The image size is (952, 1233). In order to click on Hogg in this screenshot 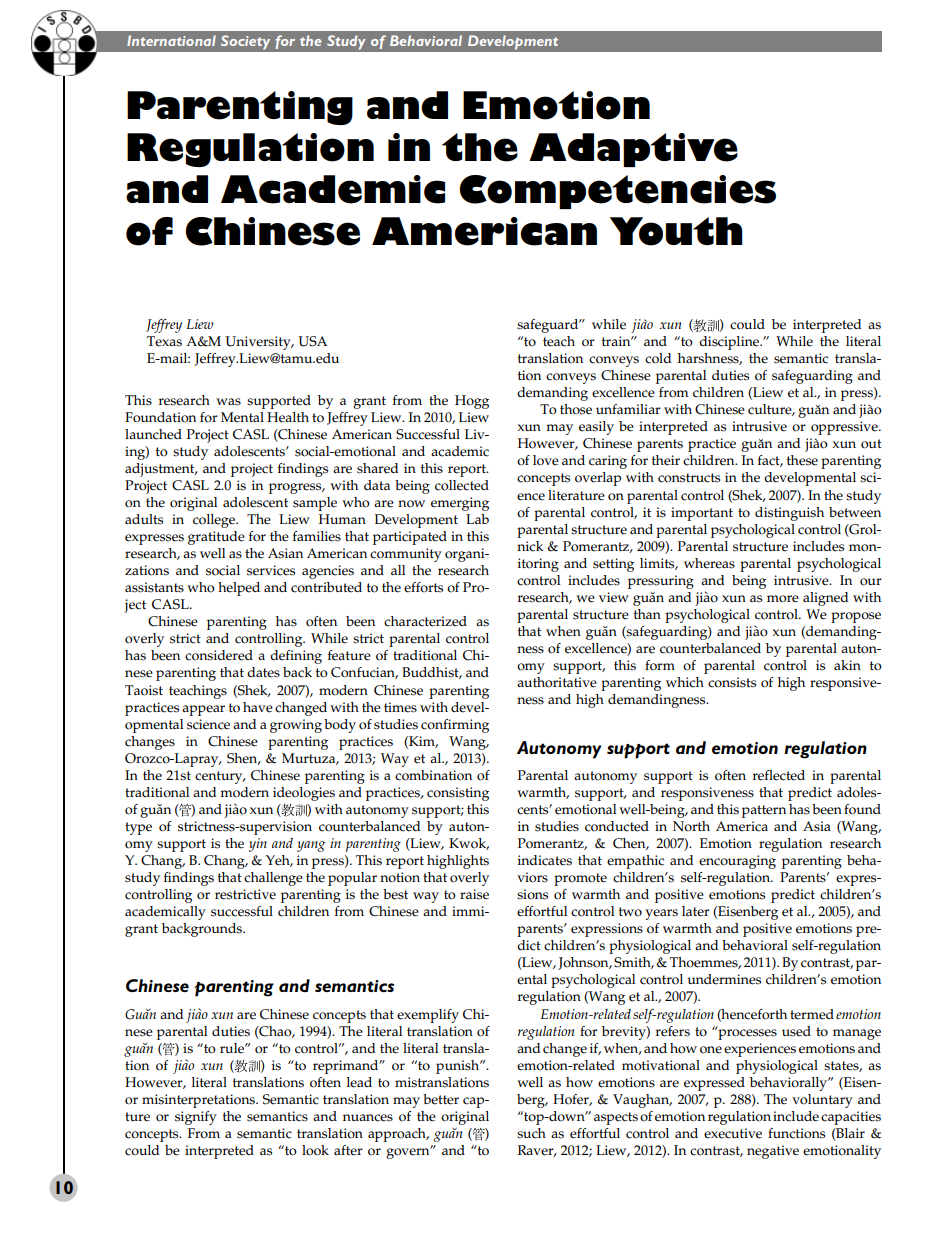, I will do `click(472, 402)`.
